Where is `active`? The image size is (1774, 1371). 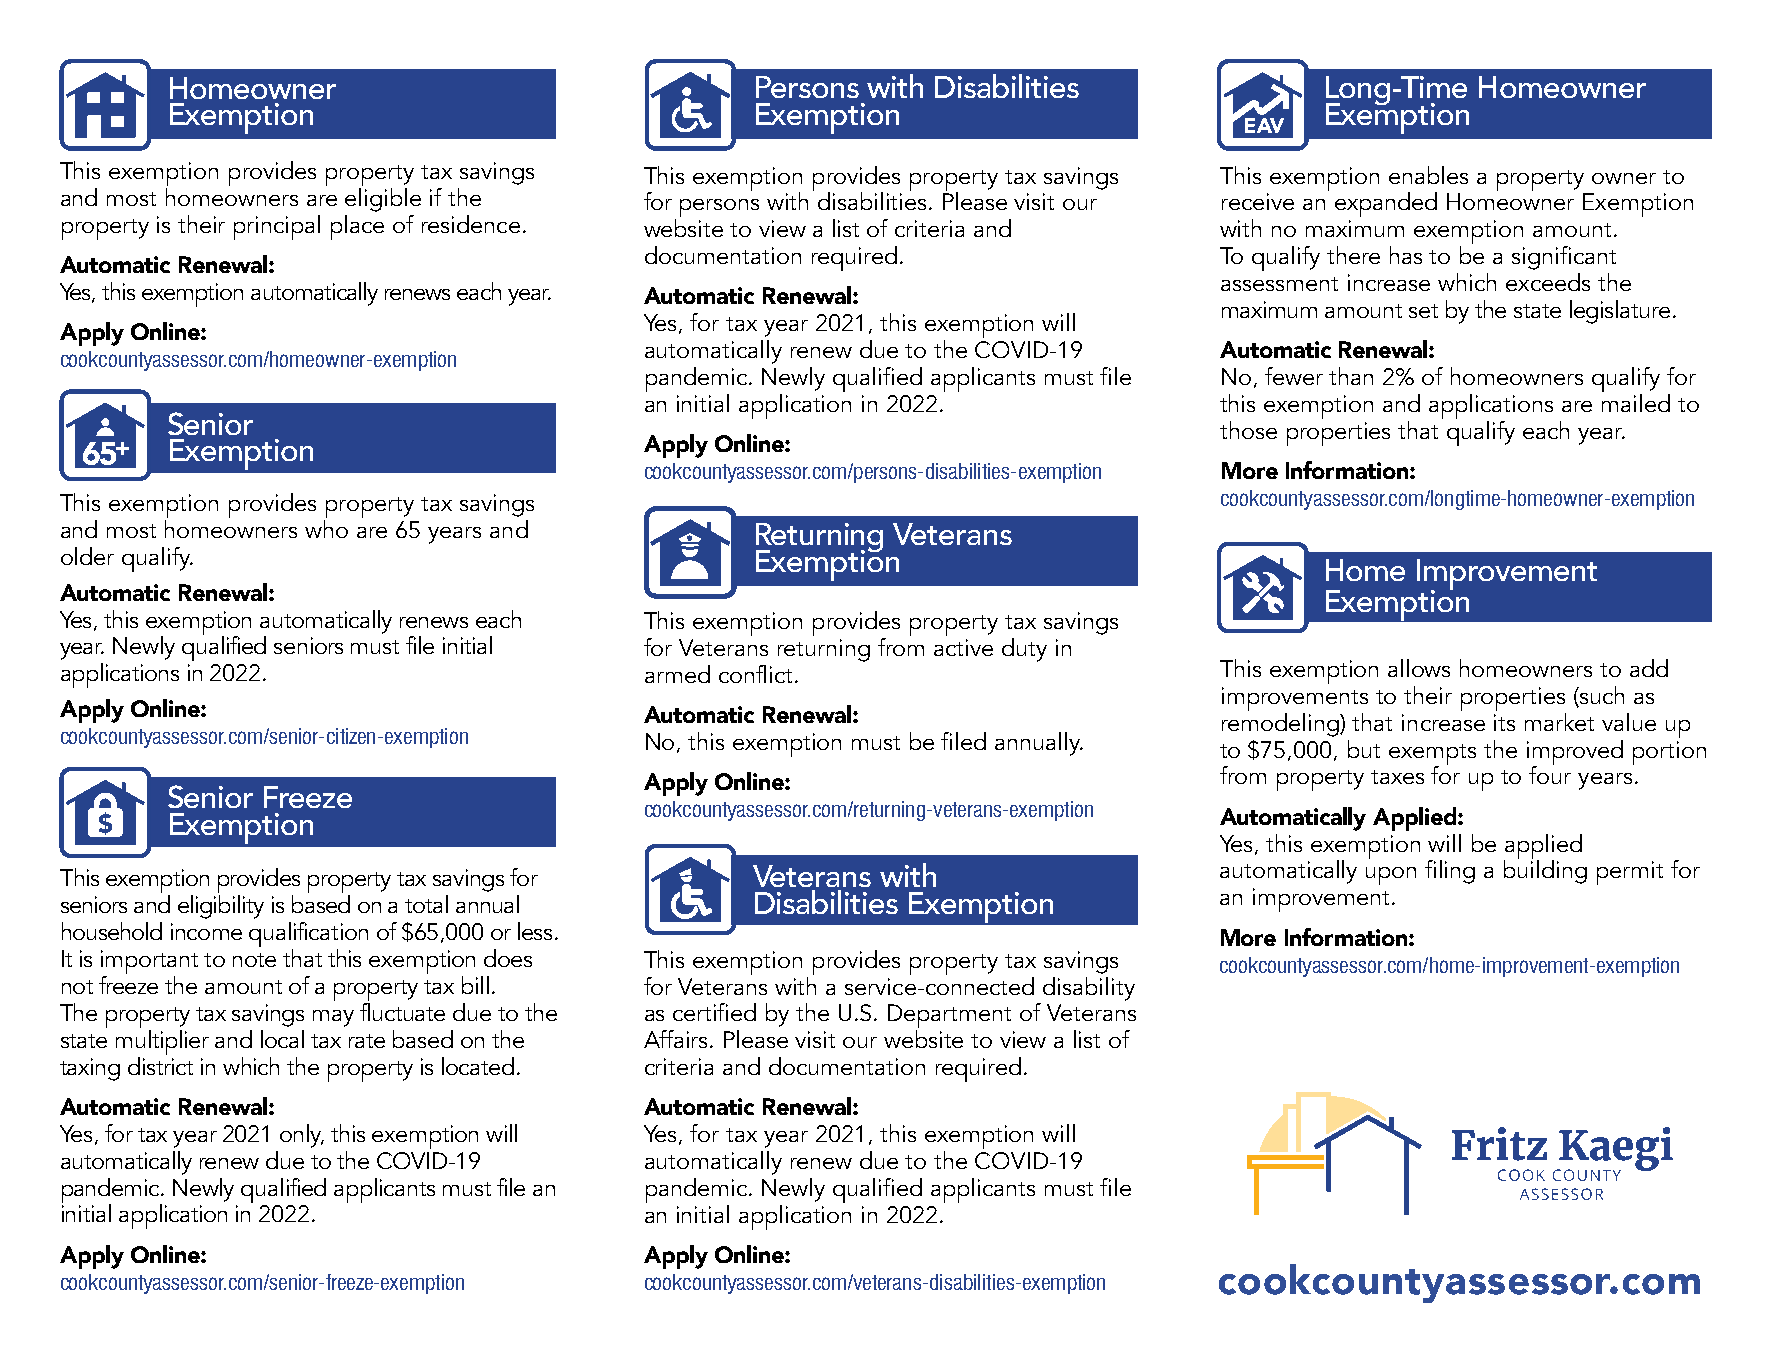 active is located at coordinates (963, 647).
